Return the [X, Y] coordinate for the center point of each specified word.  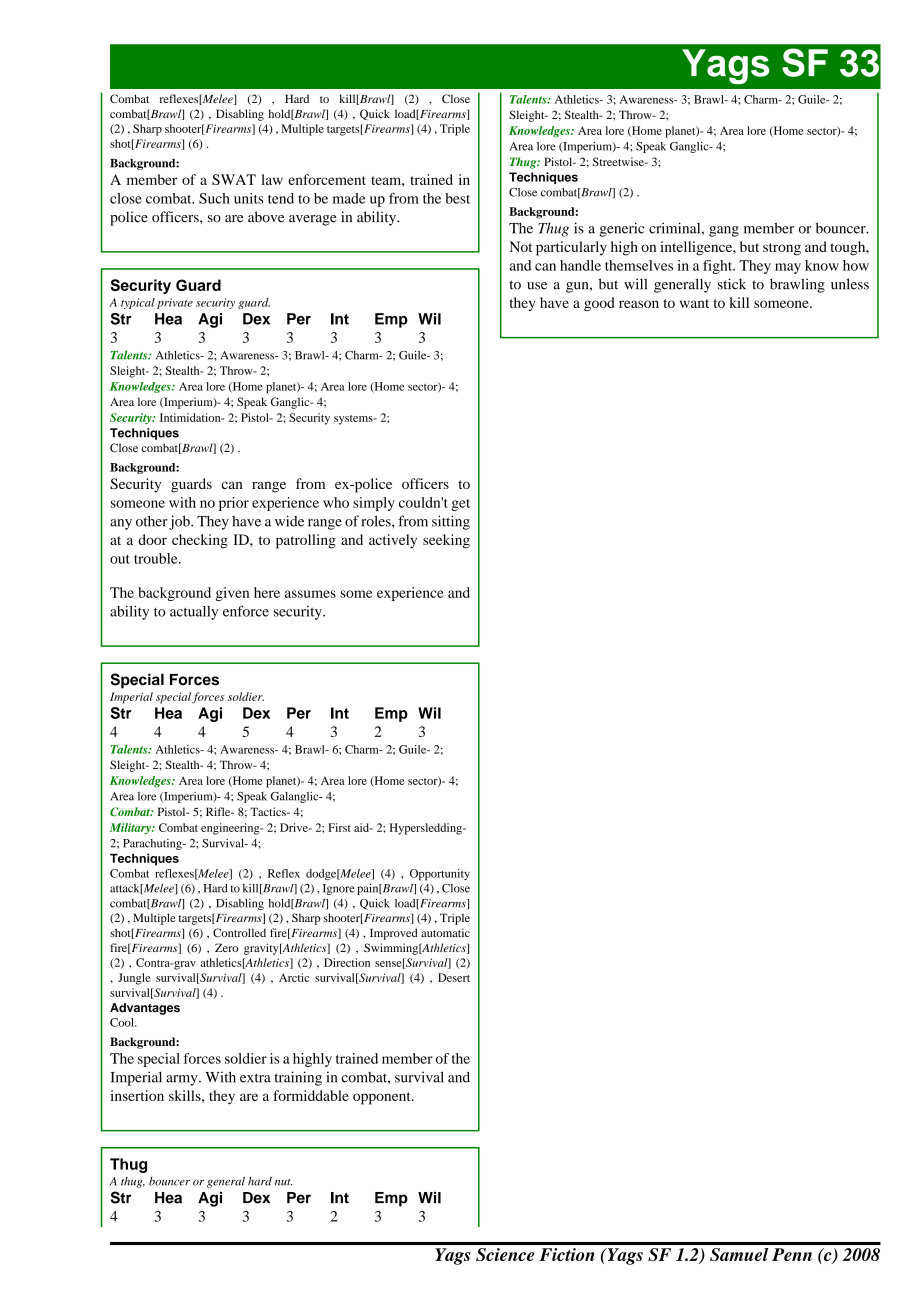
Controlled [239, 932]
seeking [446, 541]
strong [782, 249]
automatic [445, 932]
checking [200, 541]
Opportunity [440, 875]
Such [214, 198]
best [457, 198]
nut [283, 1182]
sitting [451, 522]
